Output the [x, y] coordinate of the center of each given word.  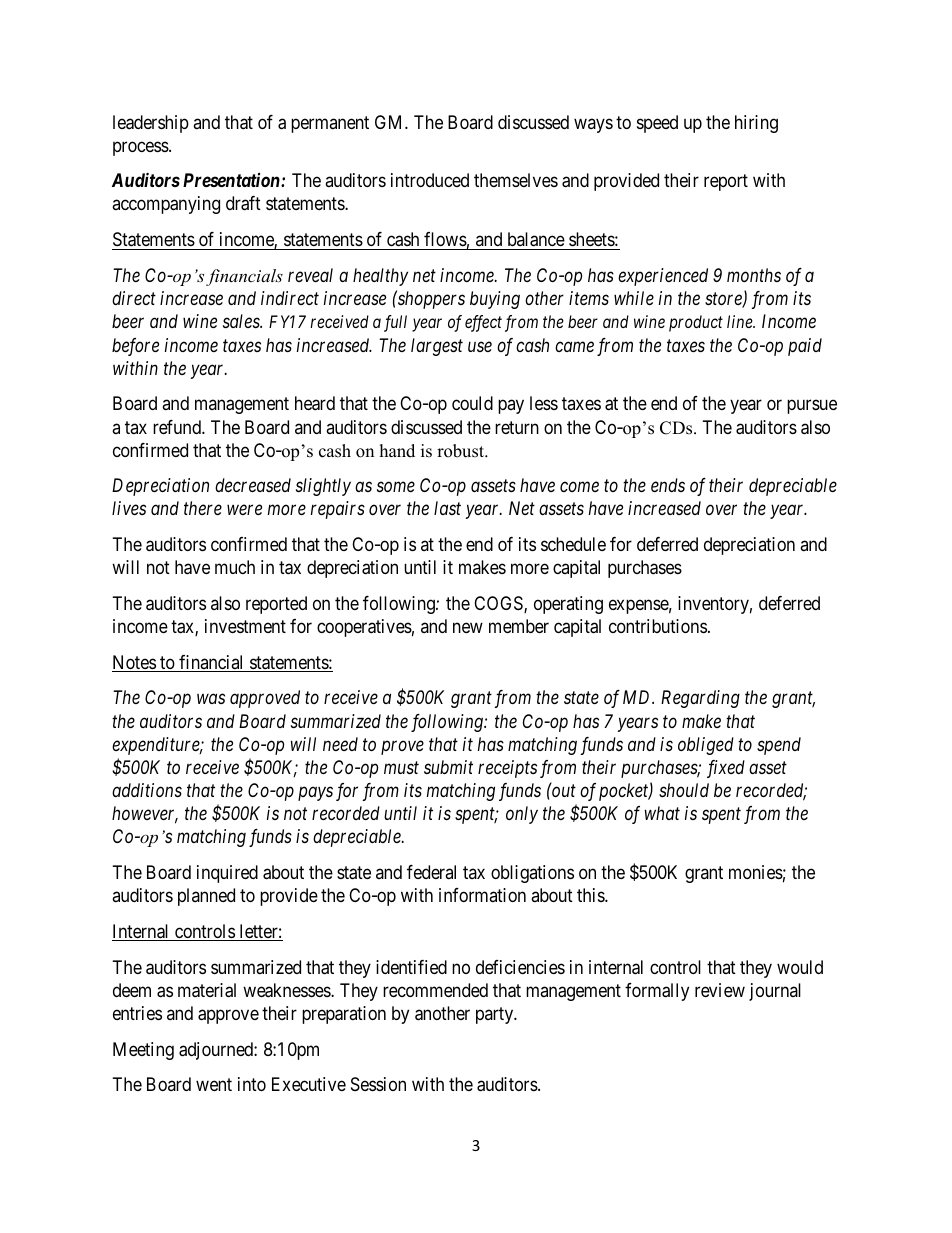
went [214, 1084]
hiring [756, 124]
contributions [658, 626]
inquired [227, 874]
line [741, 321]
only [522, 815]
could [472, 403]
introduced [430, 180]
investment [245, 626]
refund [178, 427]
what [662, 813]
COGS [499, 604]
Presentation [232, 180]
